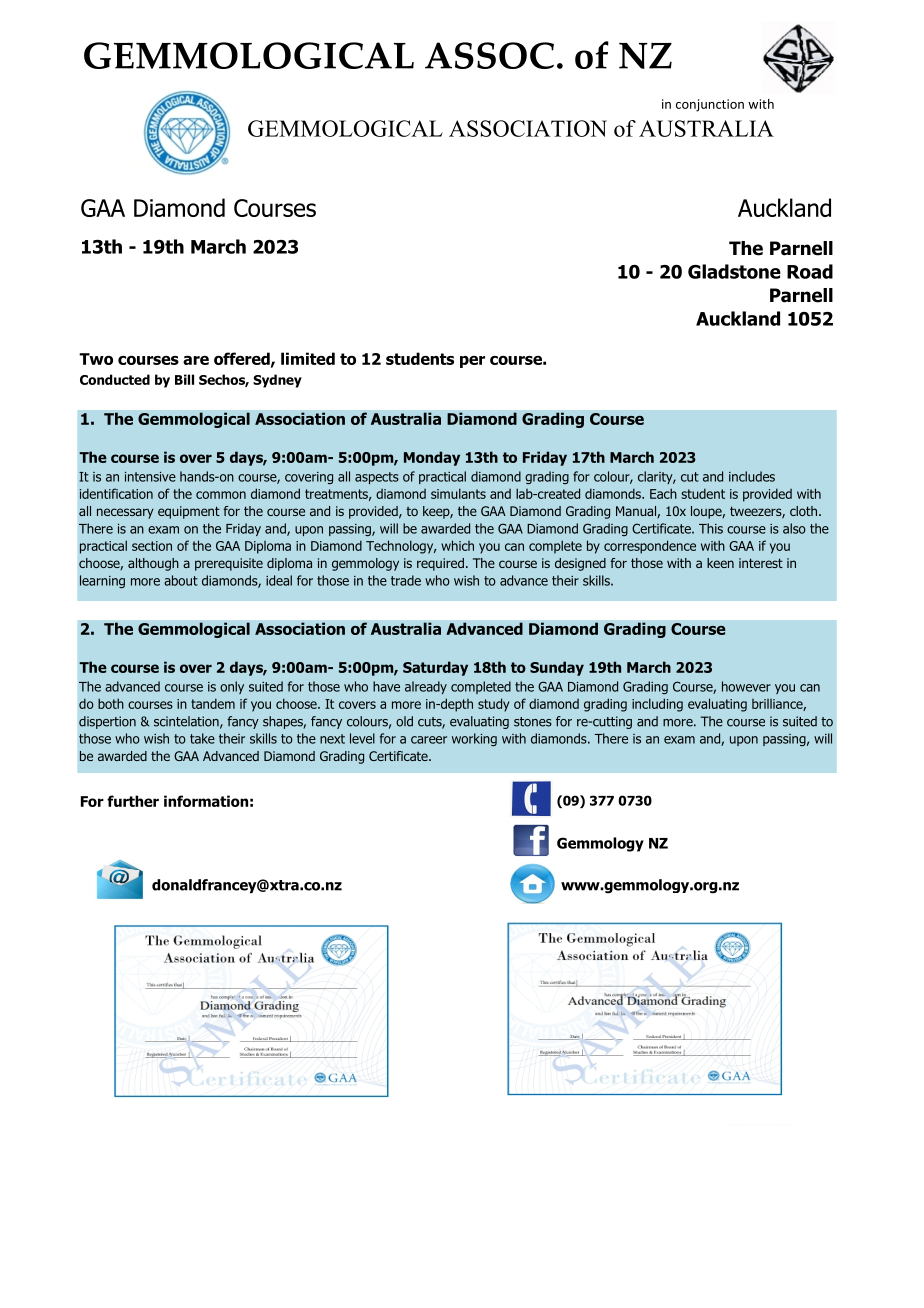 The height and width of the page is (1308, 924). What do you see at coordinates (710, 105) in the page?
I see `conjunction` at bounding box center [710, 105].
